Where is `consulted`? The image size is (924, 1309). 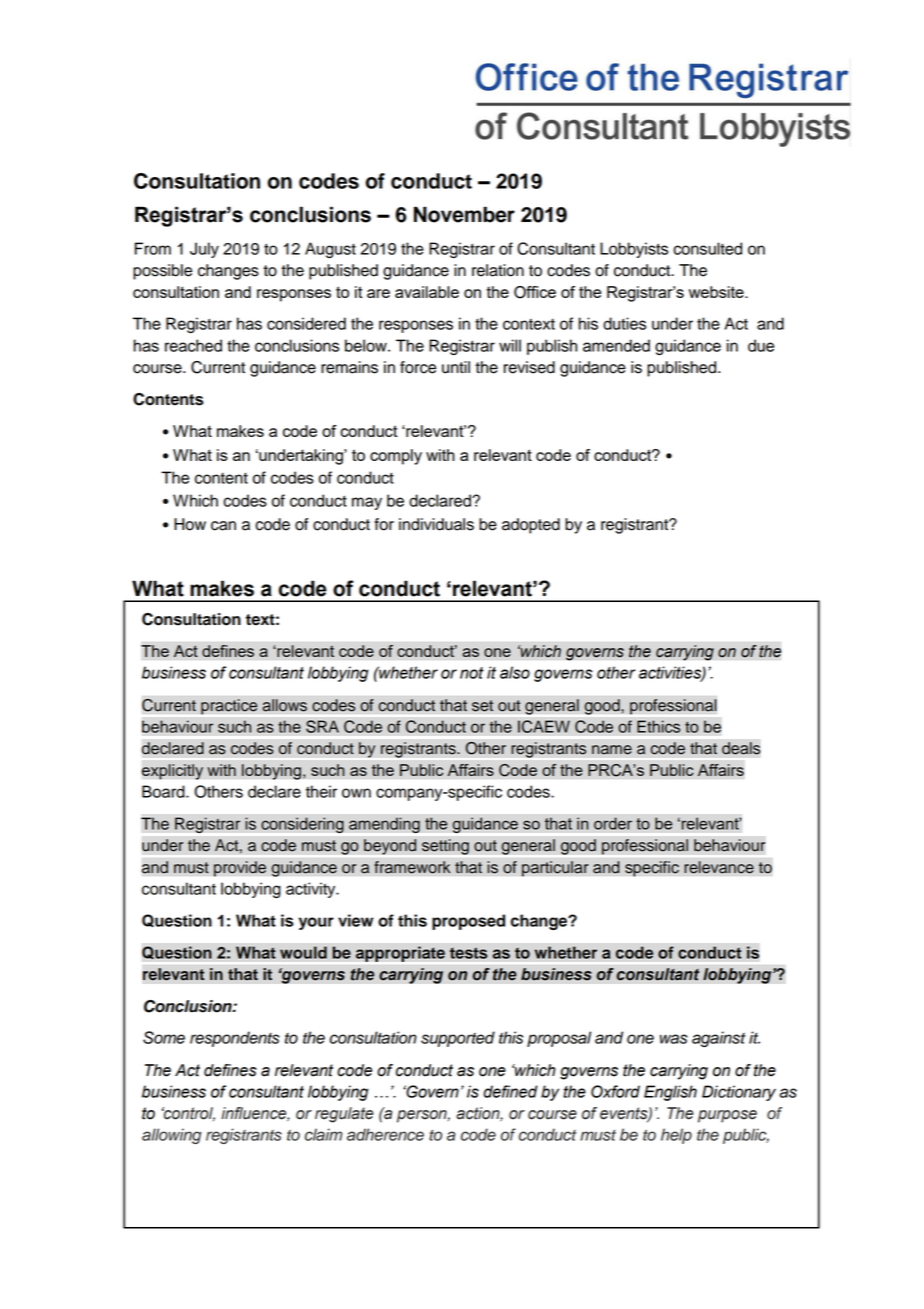 consulted is located at coordinates (707, 248).
